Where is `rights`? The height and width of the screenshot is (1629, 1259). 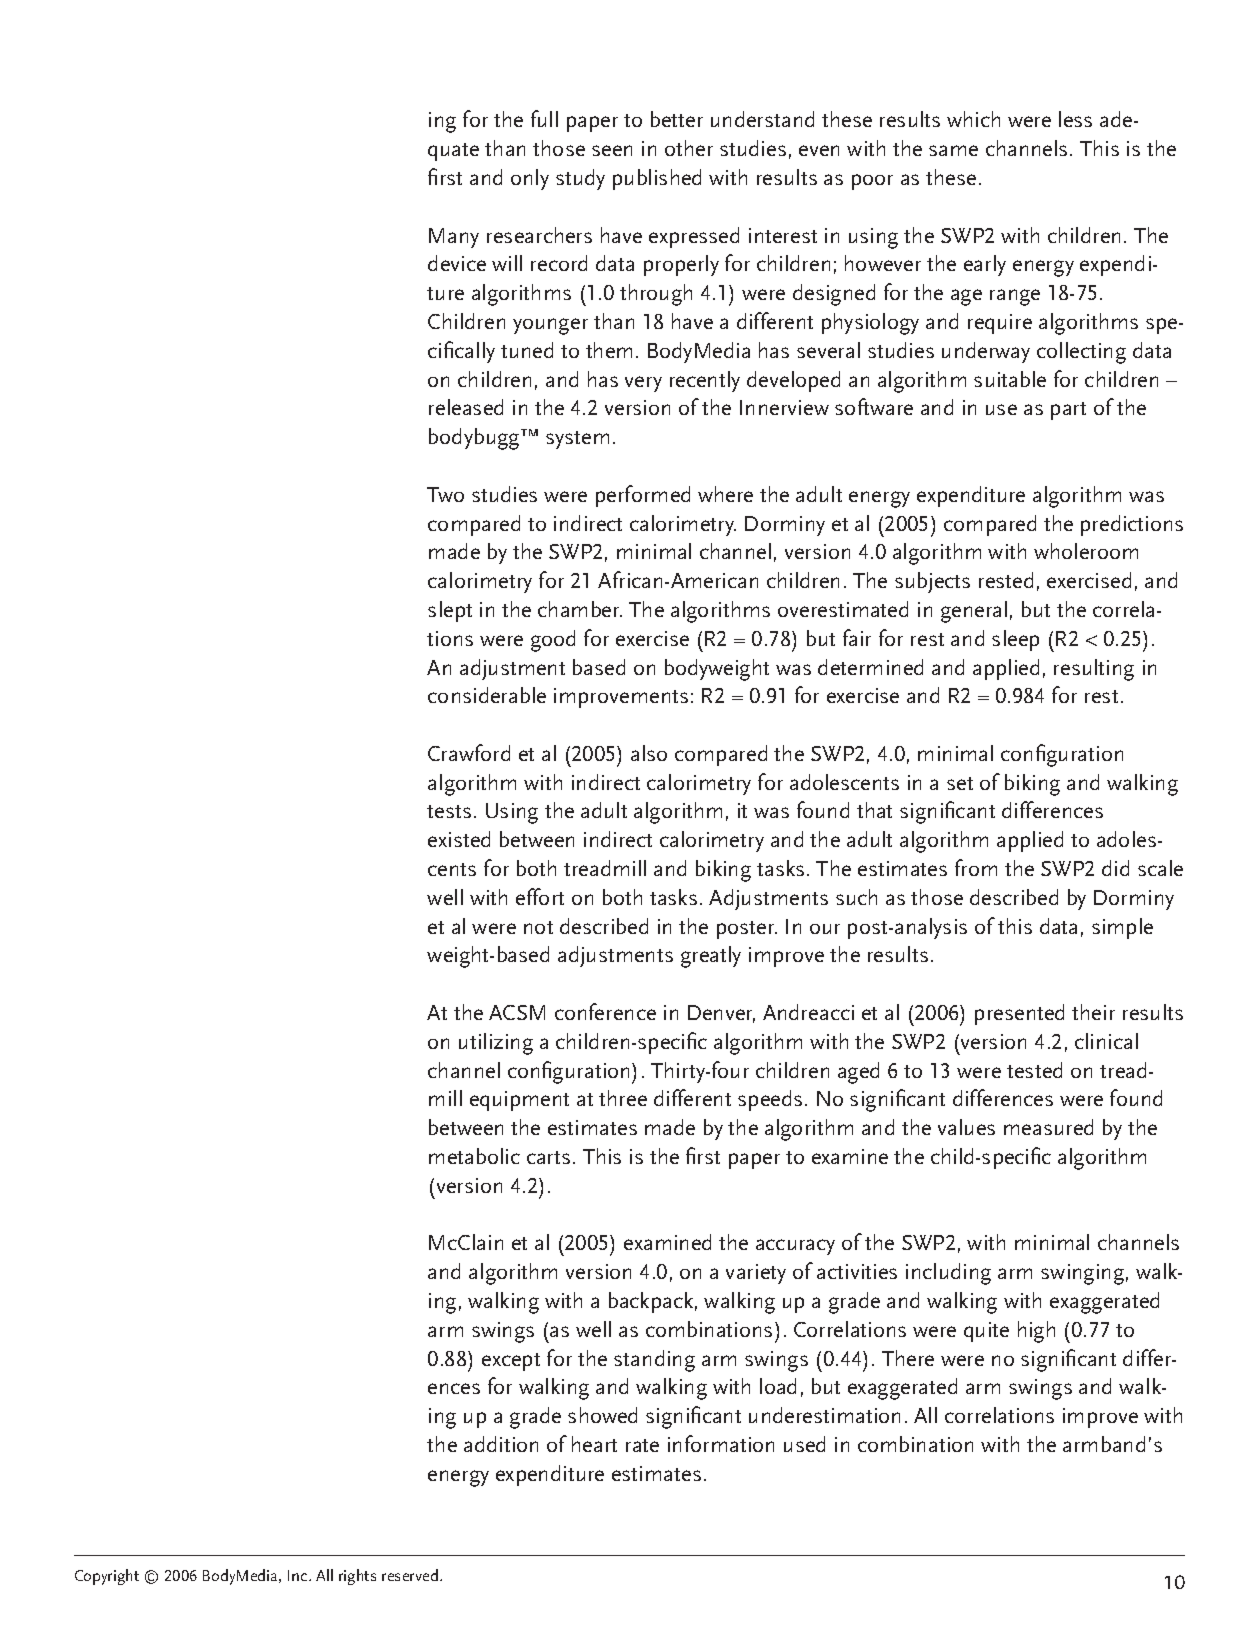 rights is located at coordinates (357, 1577).
